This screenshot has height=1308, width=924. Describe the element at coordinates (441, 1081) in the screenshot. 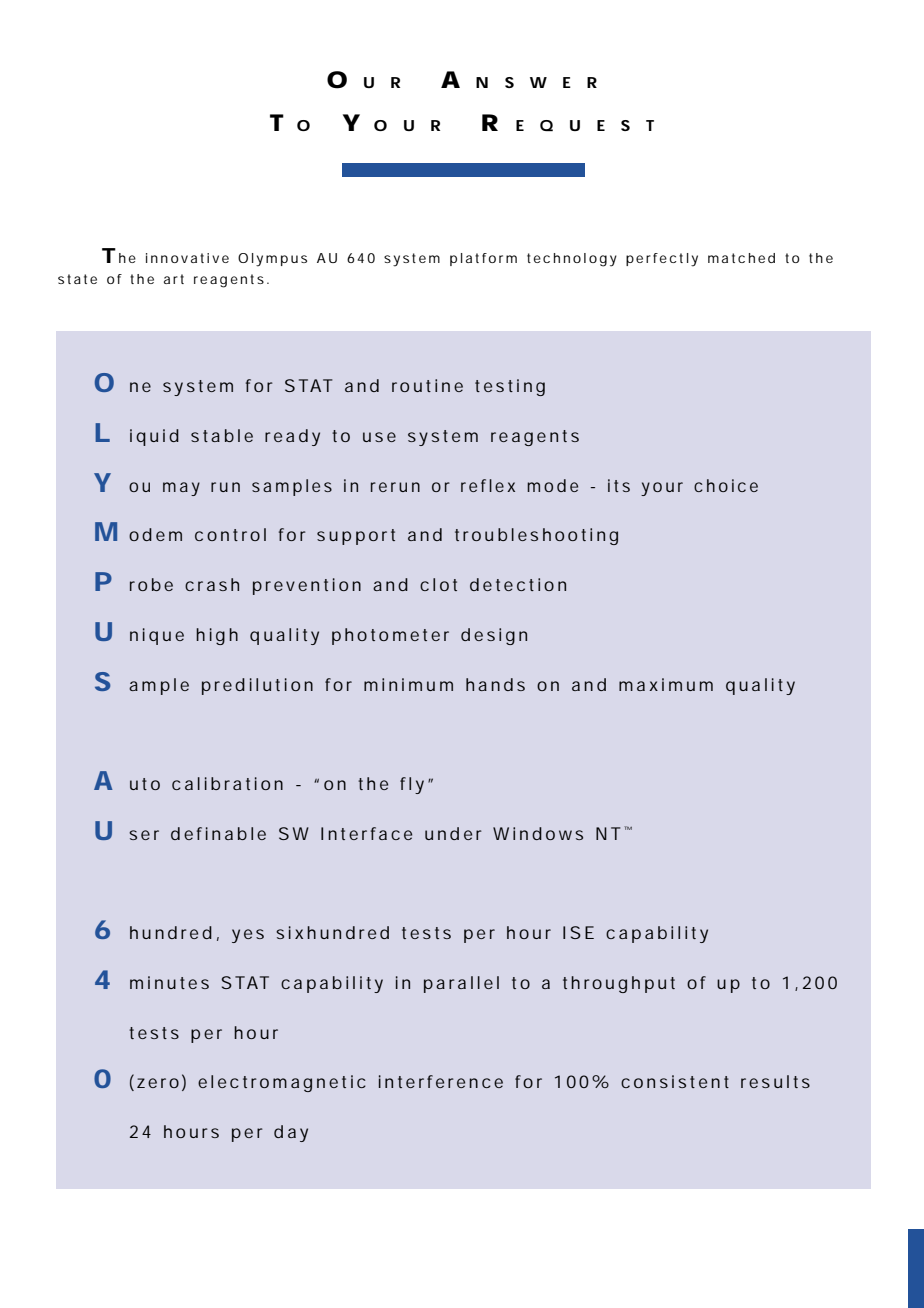

I see `interference` at that location.
